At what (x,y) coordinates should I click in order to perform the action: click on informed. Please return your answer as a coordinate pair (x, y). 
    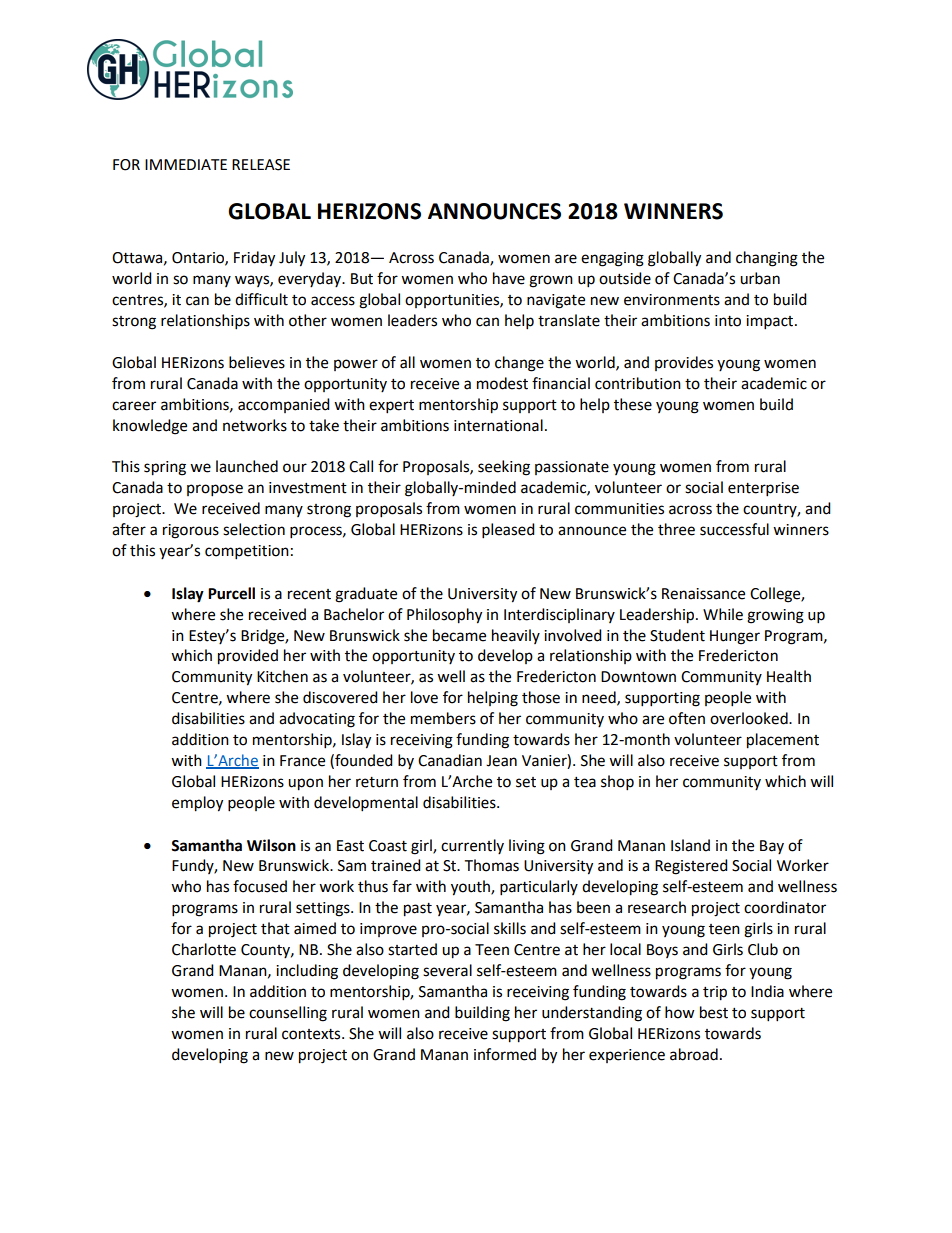
    Looking at the image, I should click on (505, 1054).
